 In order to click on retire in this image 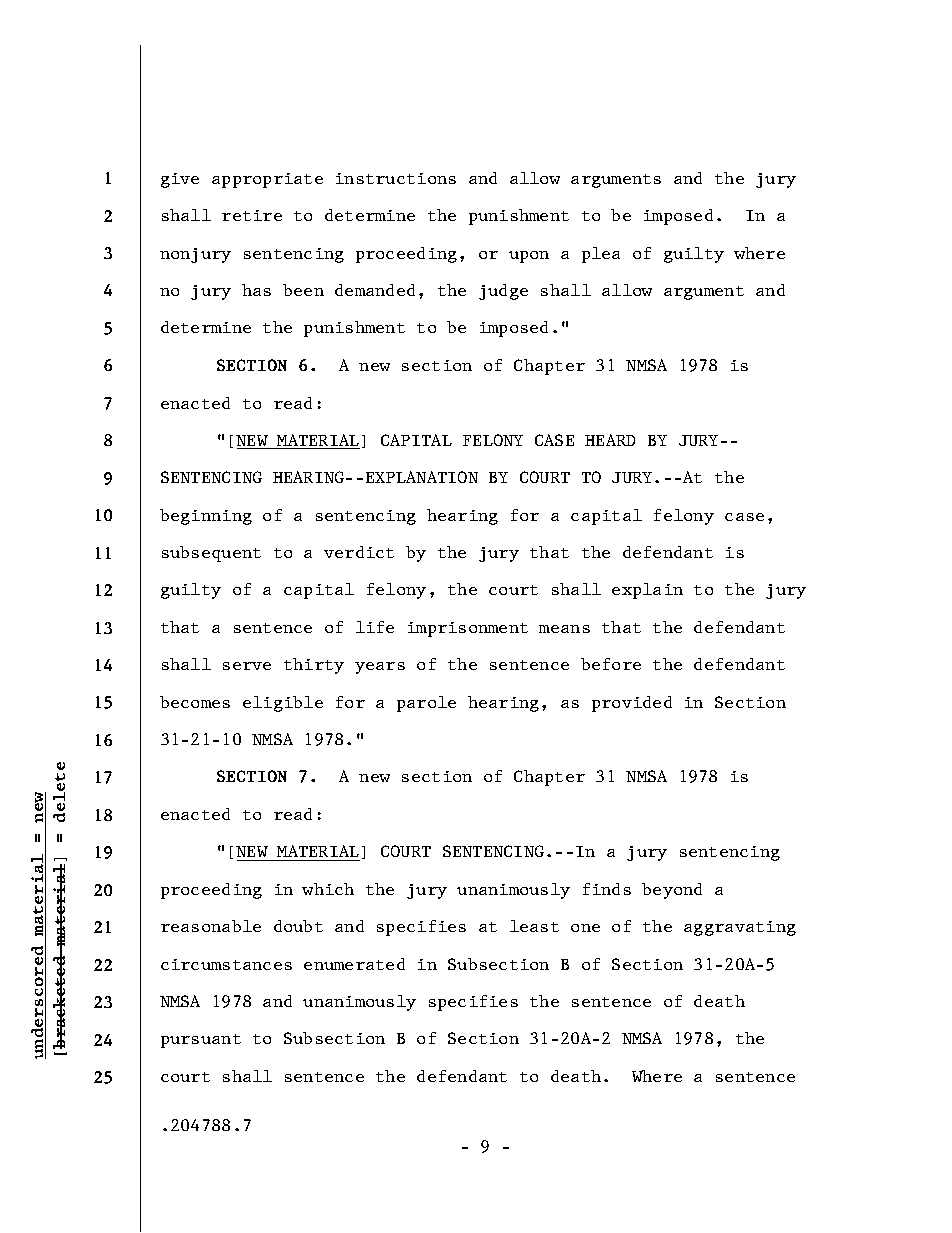, I will do `click(252, 215)`.
